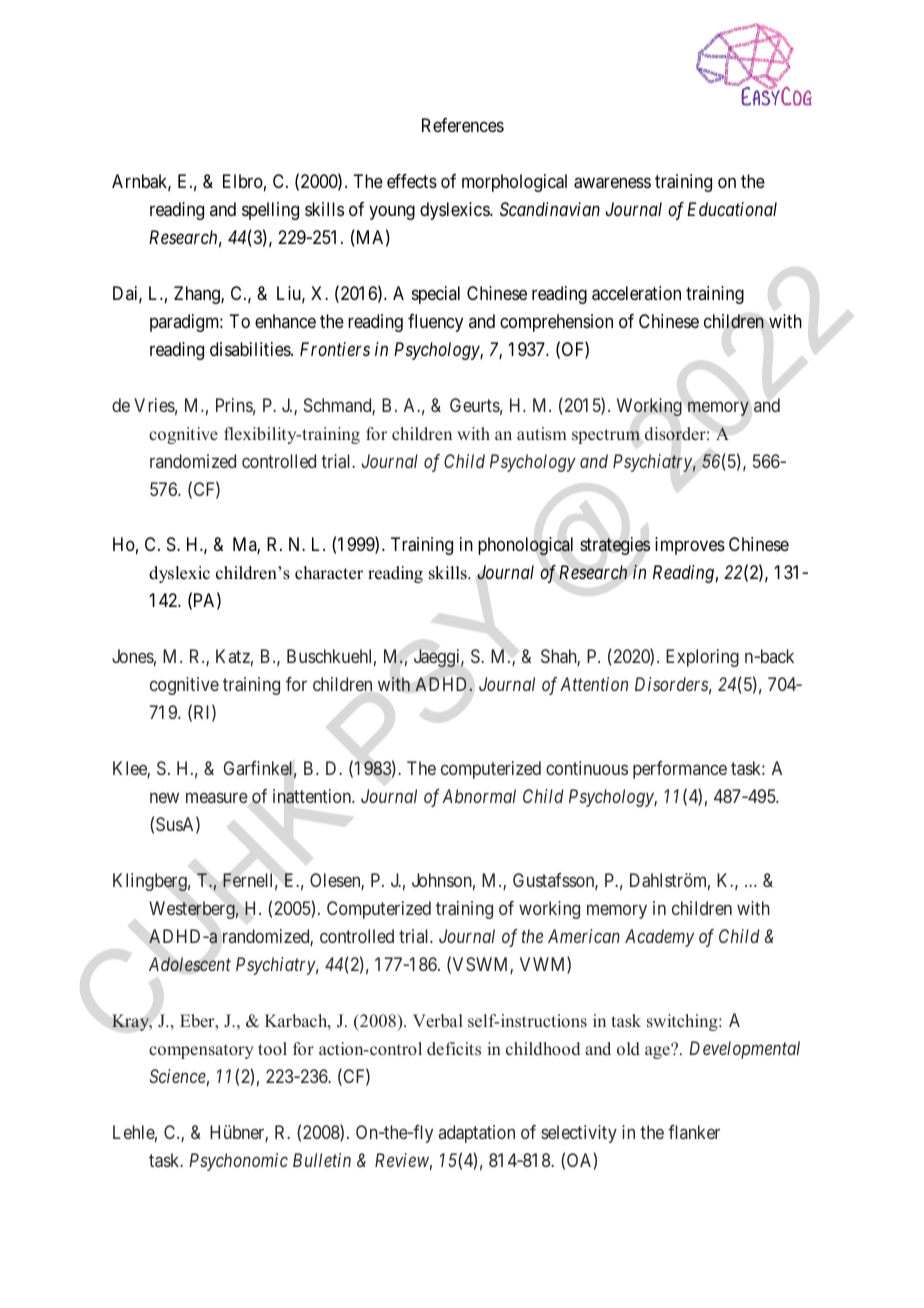 The height and width of the document is (1308, 924). What do you see at coordinates (201, 1051) in the document?
I see `compensatory` at bounding box center [201, 1051].
